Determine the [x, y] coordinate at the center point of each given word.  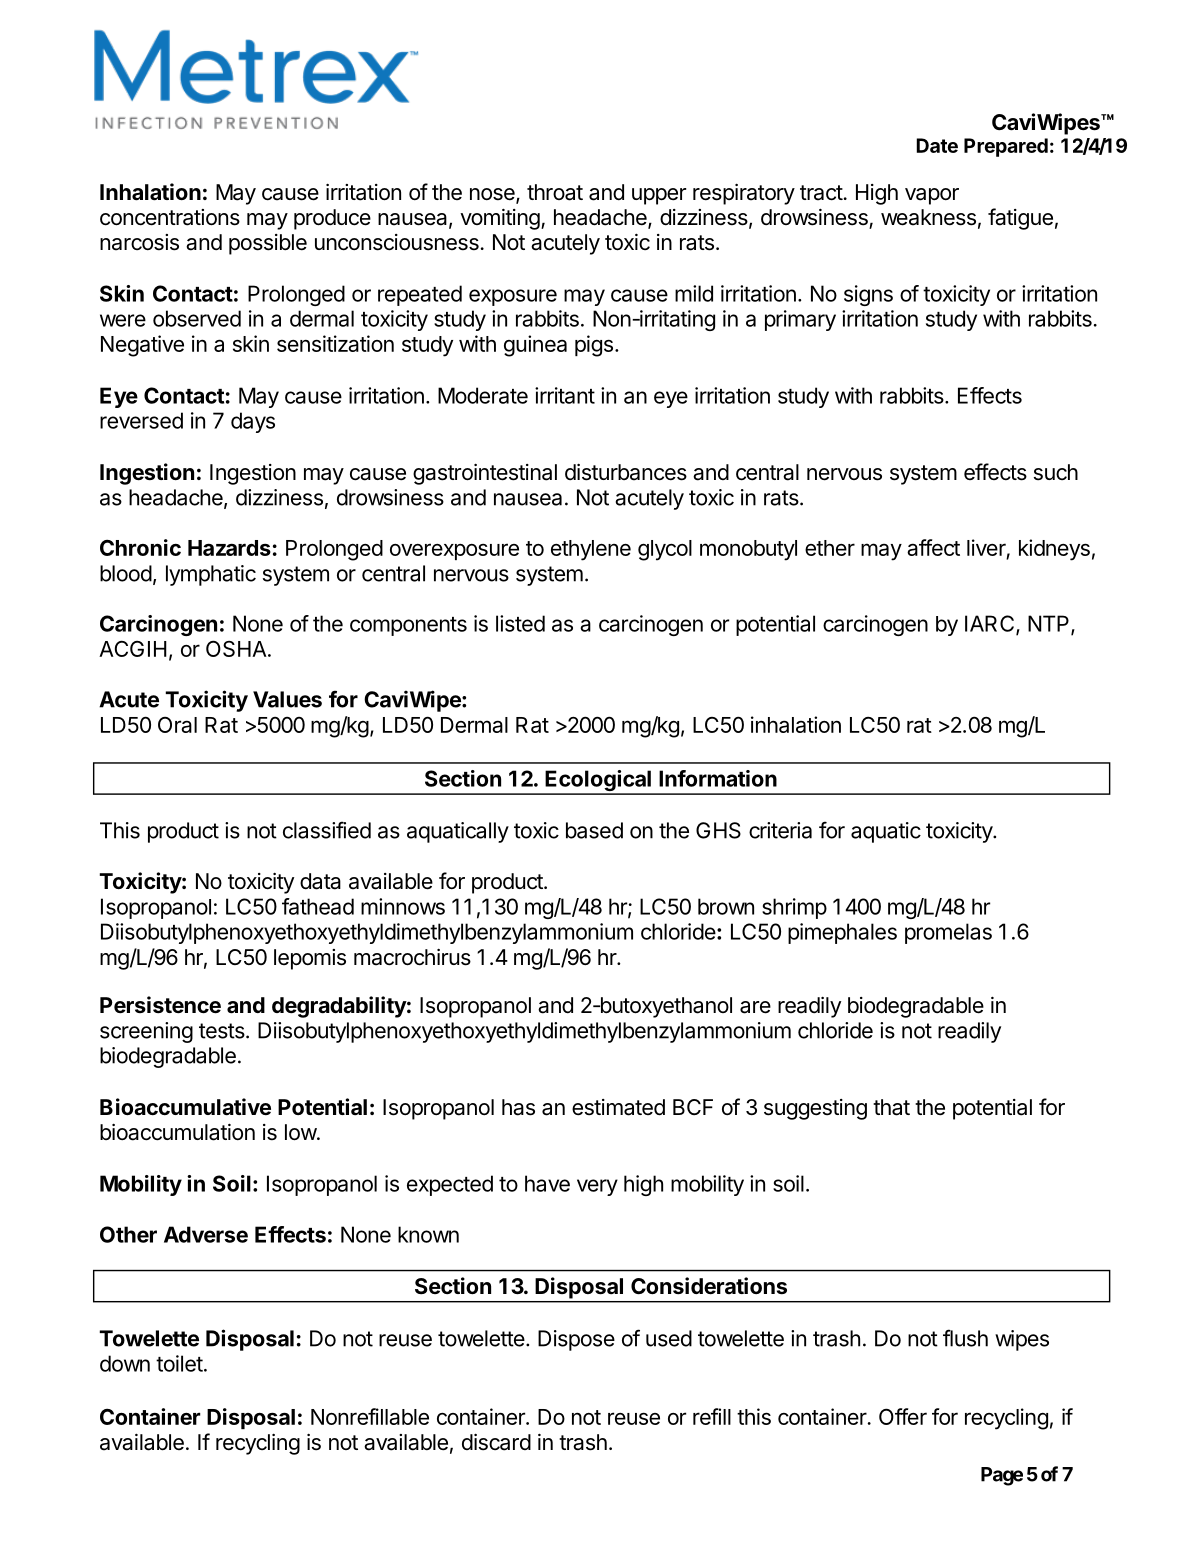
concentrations [170, 217]
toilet [179, 1363]
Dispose [576, 1340]
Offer [903, 1416]
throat [555, 192]
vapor [932, 196]
